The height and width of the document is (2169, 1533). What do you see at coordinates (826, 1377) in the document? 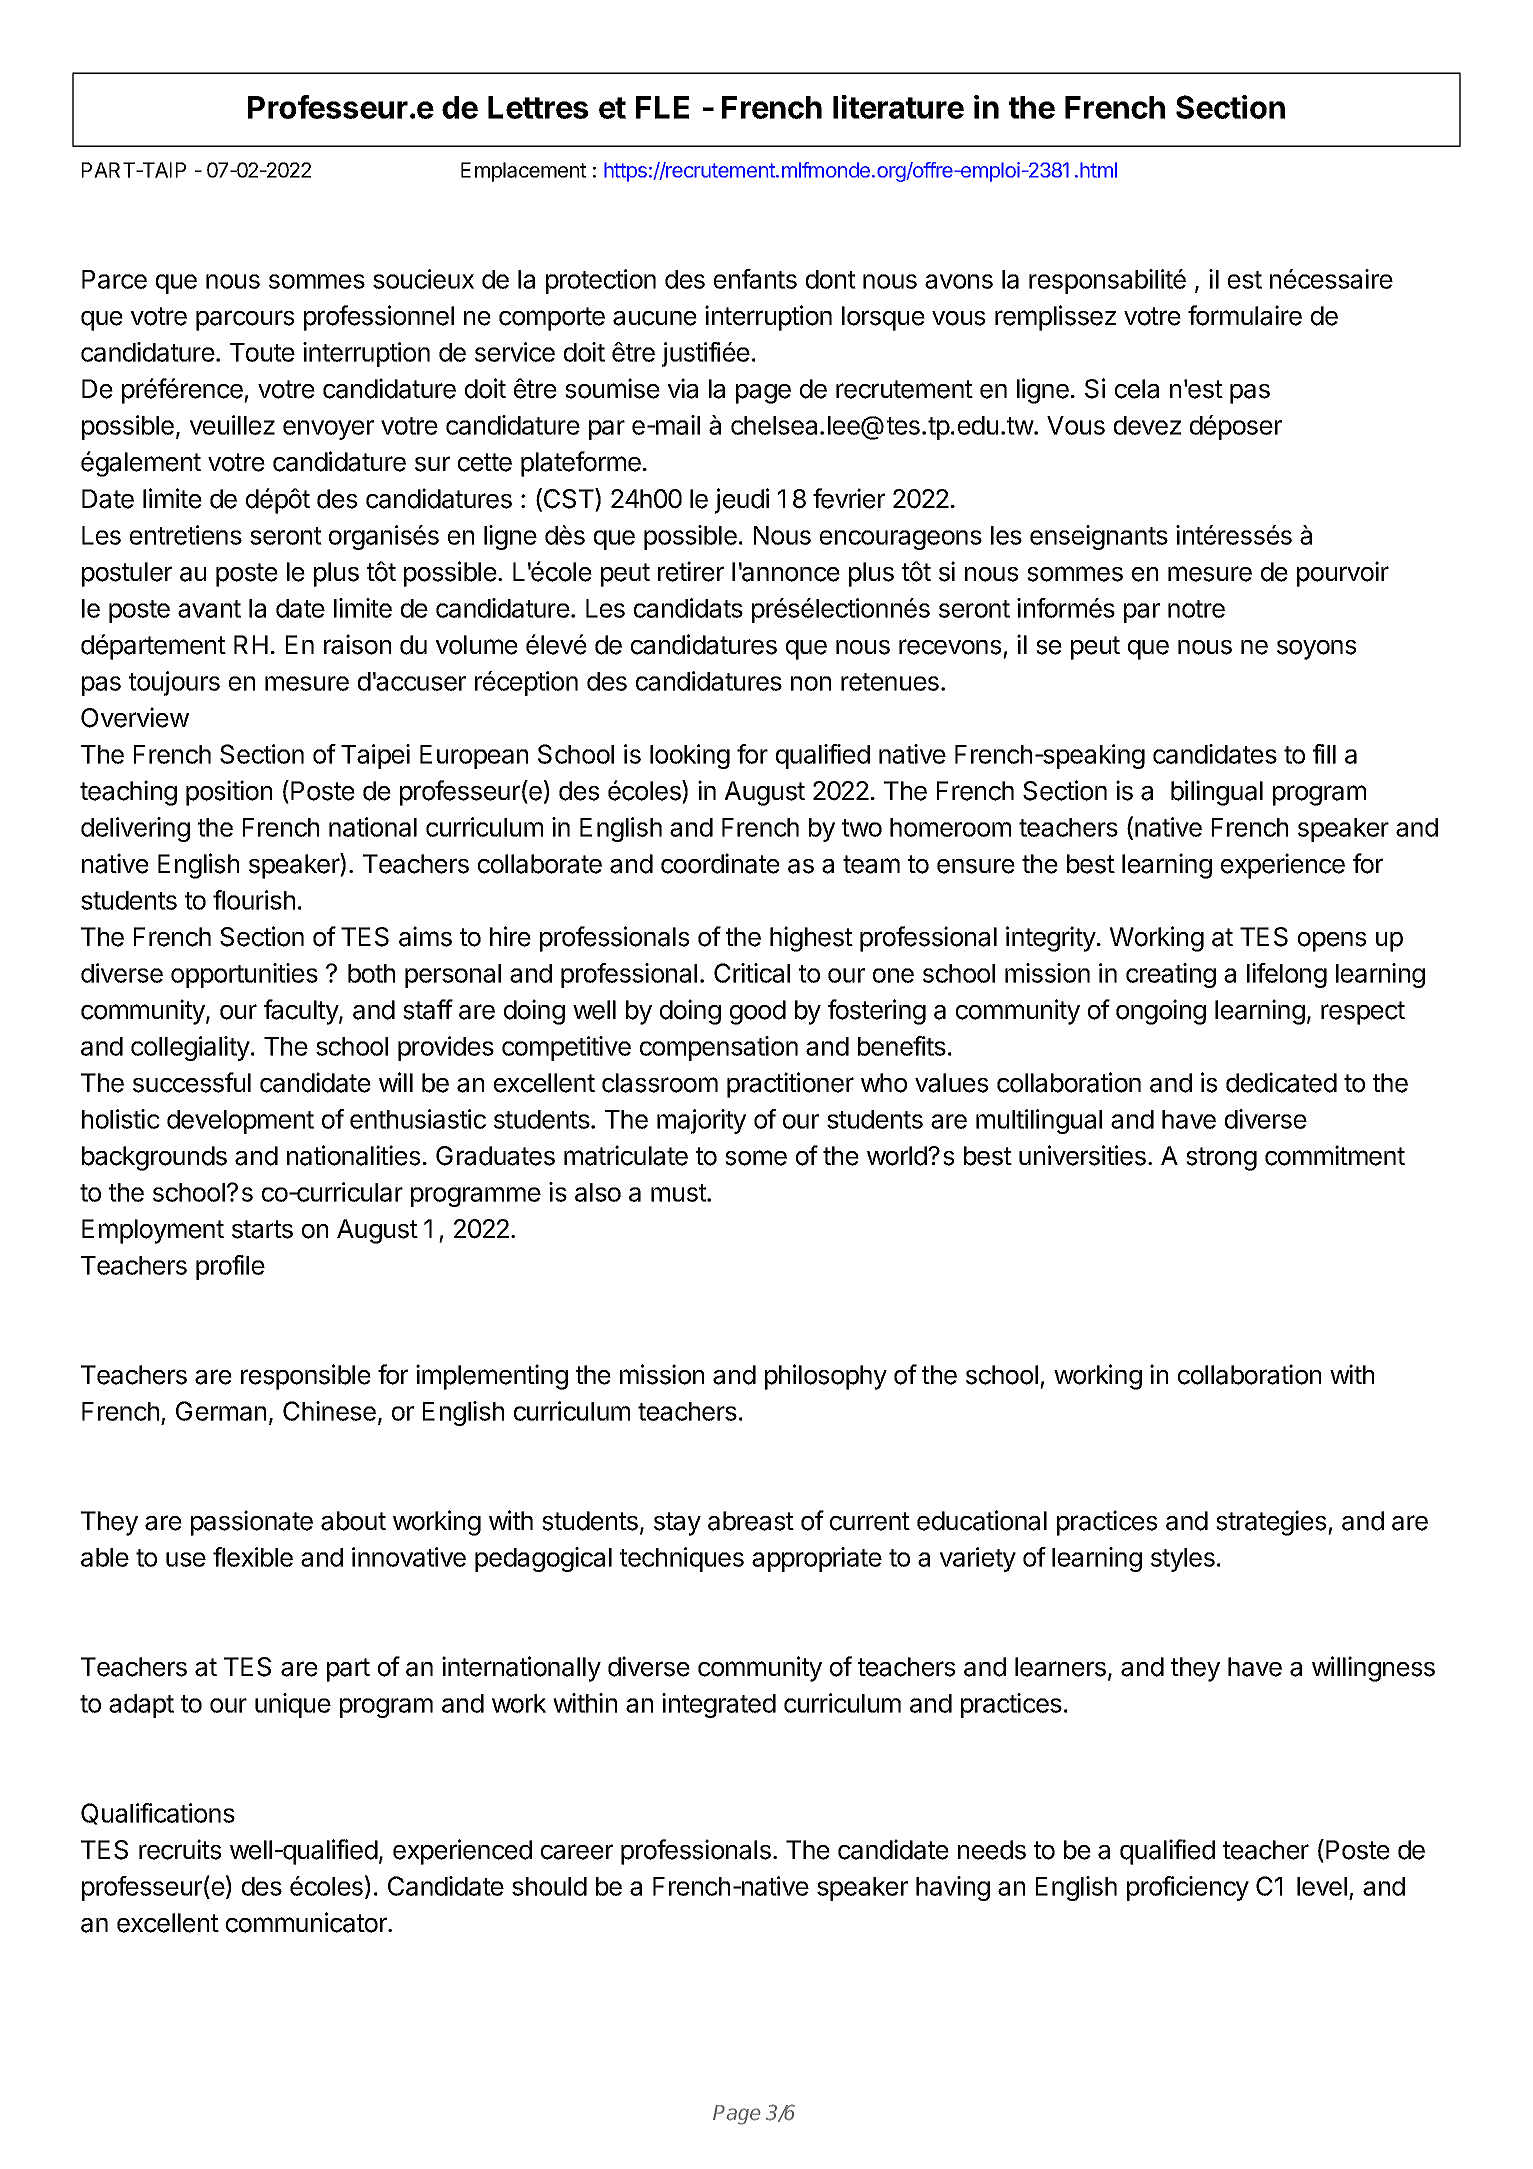
I see `philosophy` at bounding box center [826, 1377].
